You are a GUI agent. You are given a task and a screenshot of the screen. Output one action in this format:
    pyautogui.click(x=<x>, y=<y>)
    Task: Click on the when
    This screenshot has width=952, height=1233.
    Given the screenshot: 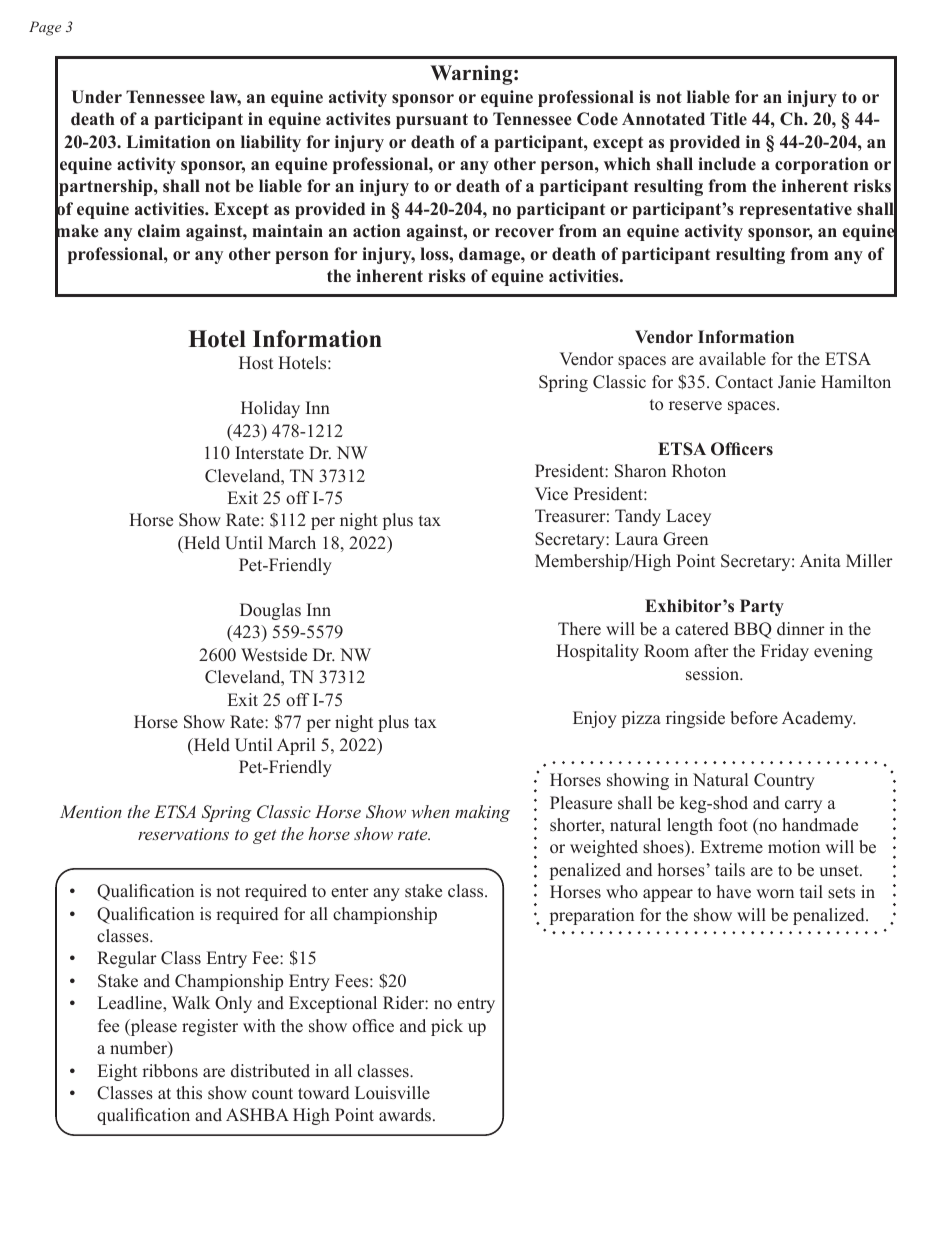 What is the action you would take?
    pyautogui.click(x=430, y=811)
